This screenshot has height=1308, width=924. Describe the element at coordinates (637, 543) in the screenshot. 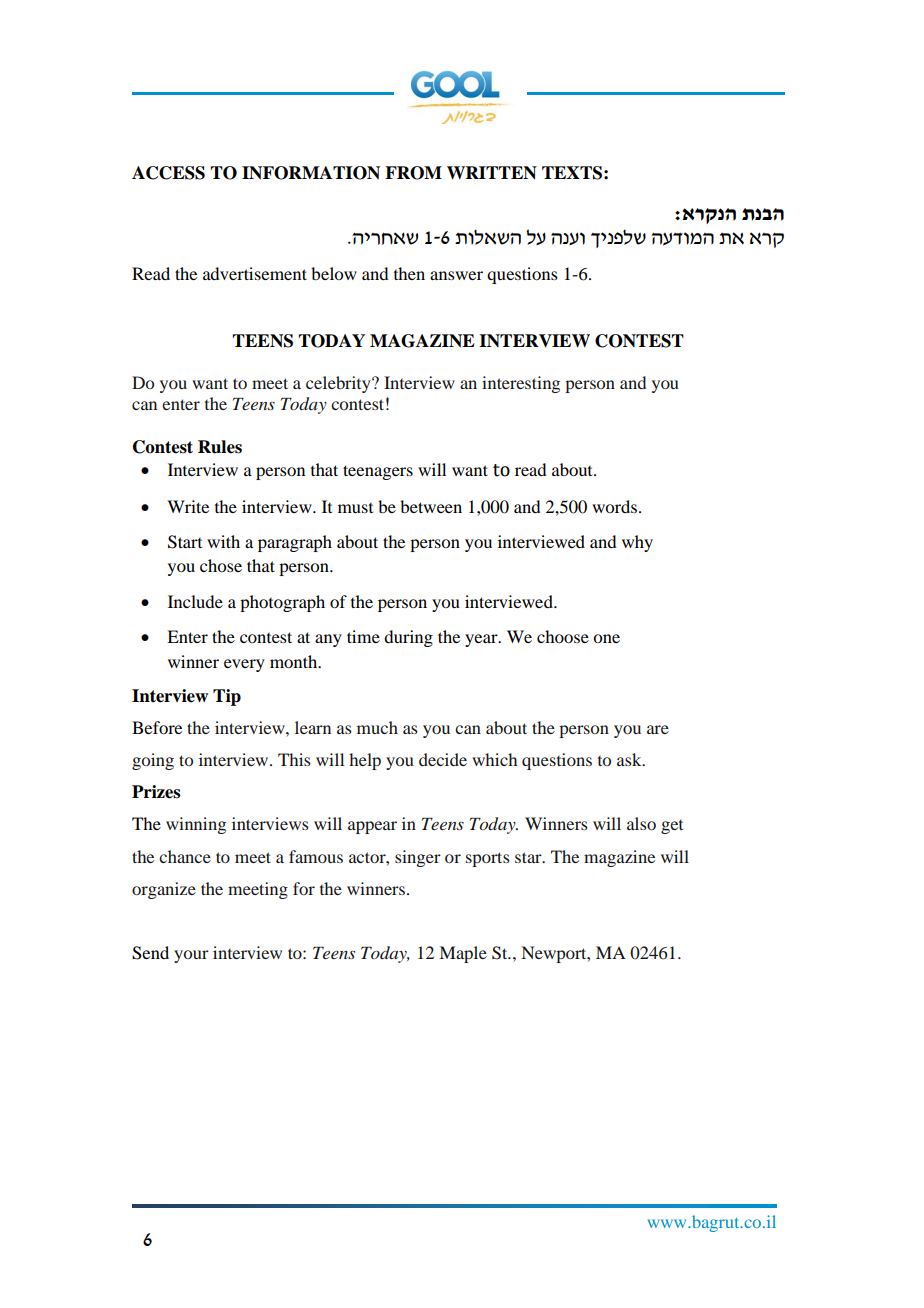

I see `why` at that location.
